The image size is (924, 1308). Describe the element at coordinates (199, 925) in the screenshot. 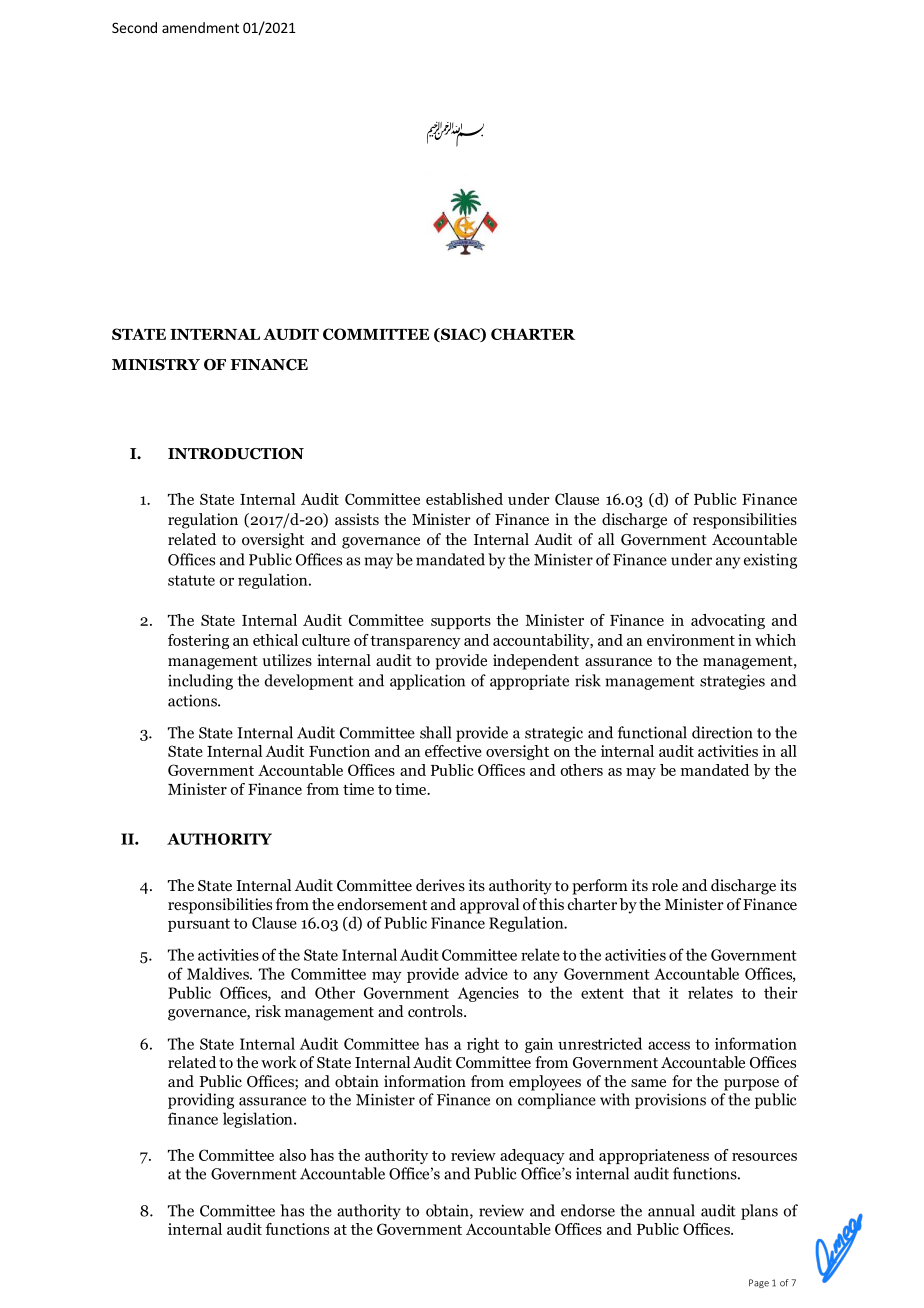

I see `pursuant` at that location.
